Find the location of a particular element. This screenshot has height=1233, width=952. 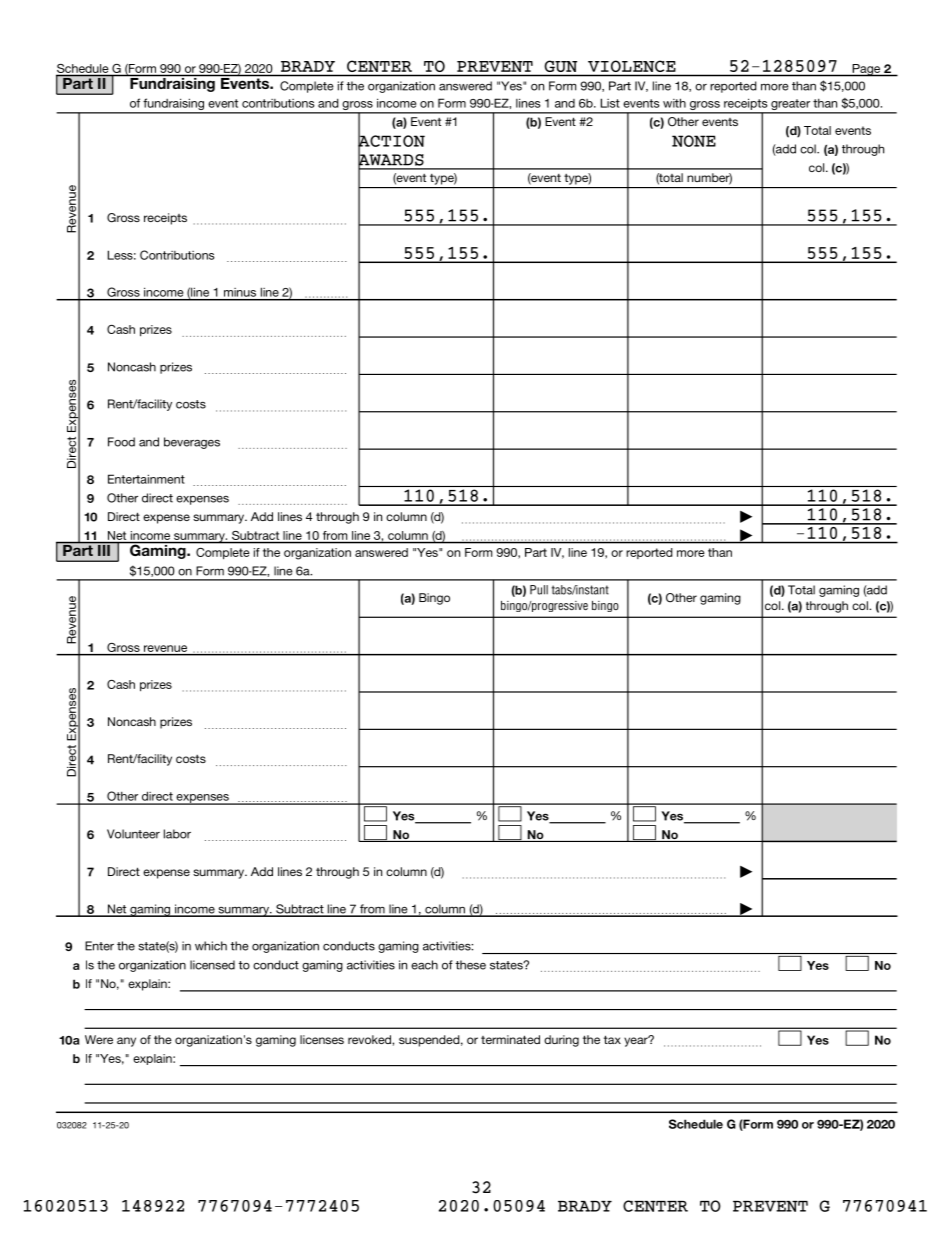

beverages is located at coordinates (192, 443).
